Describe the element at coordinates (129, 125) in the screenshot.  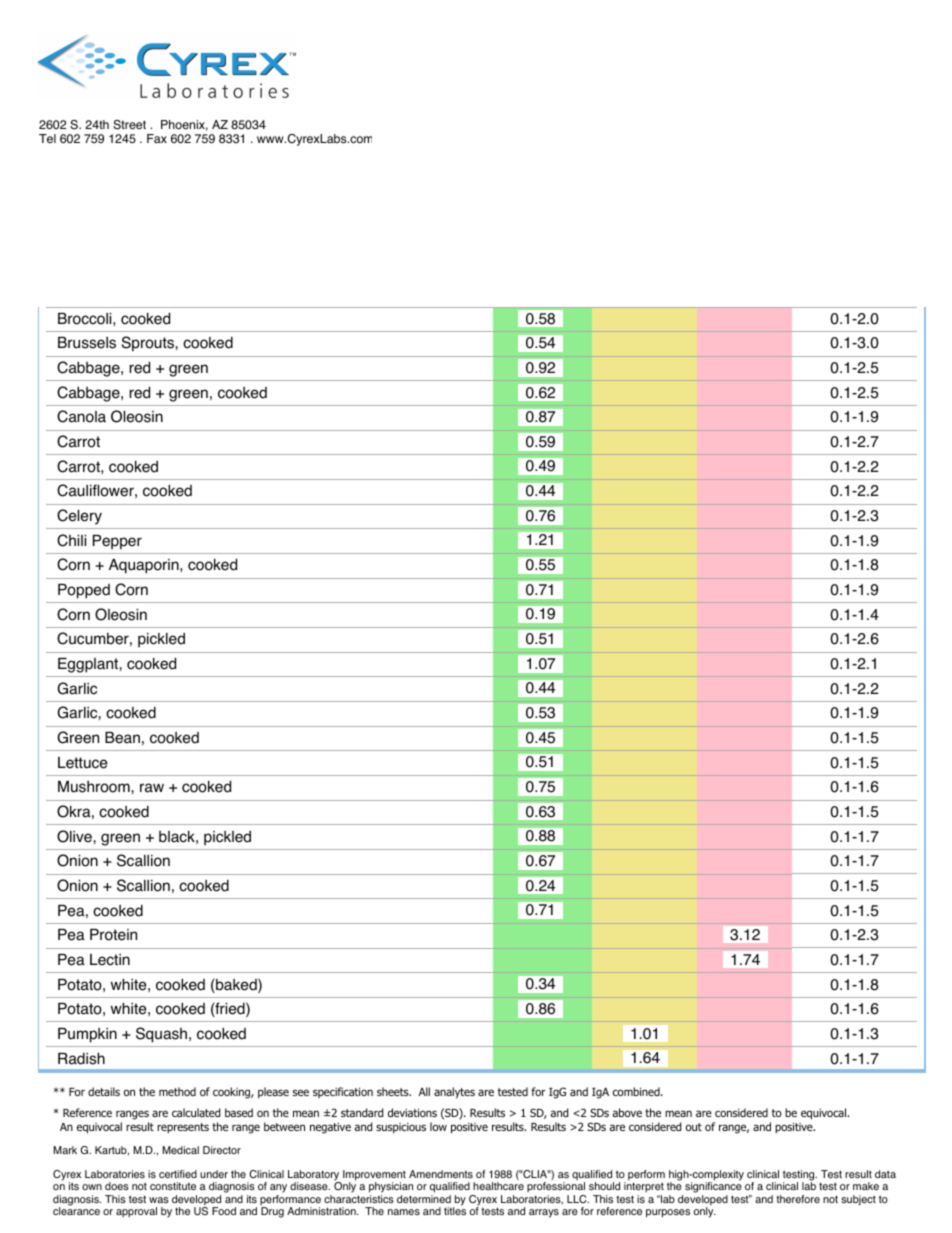
I see `Street` at that location.
